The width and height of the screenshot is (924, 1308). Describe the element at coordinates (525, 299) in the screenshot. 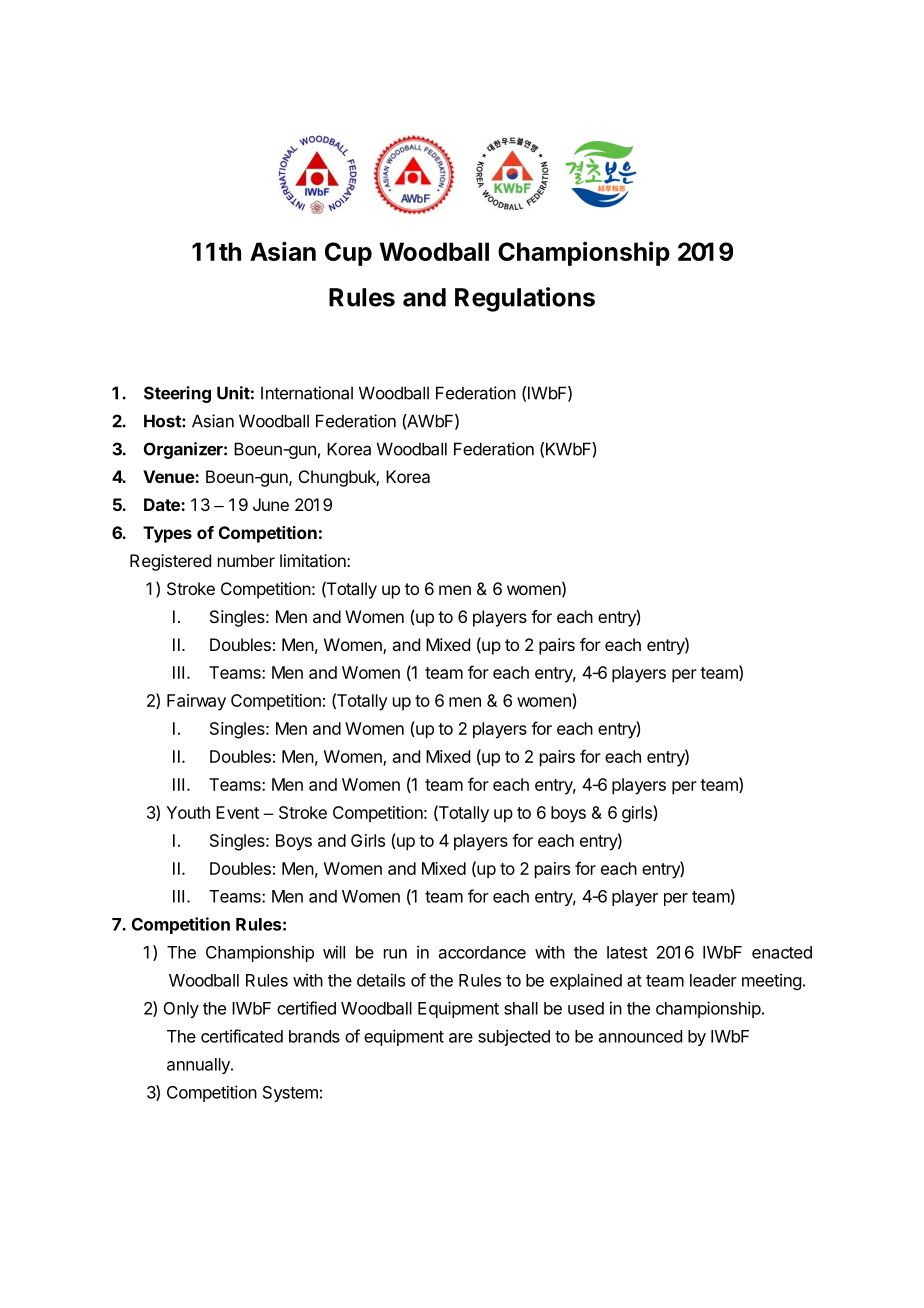

I see `Regulations` at that location.
